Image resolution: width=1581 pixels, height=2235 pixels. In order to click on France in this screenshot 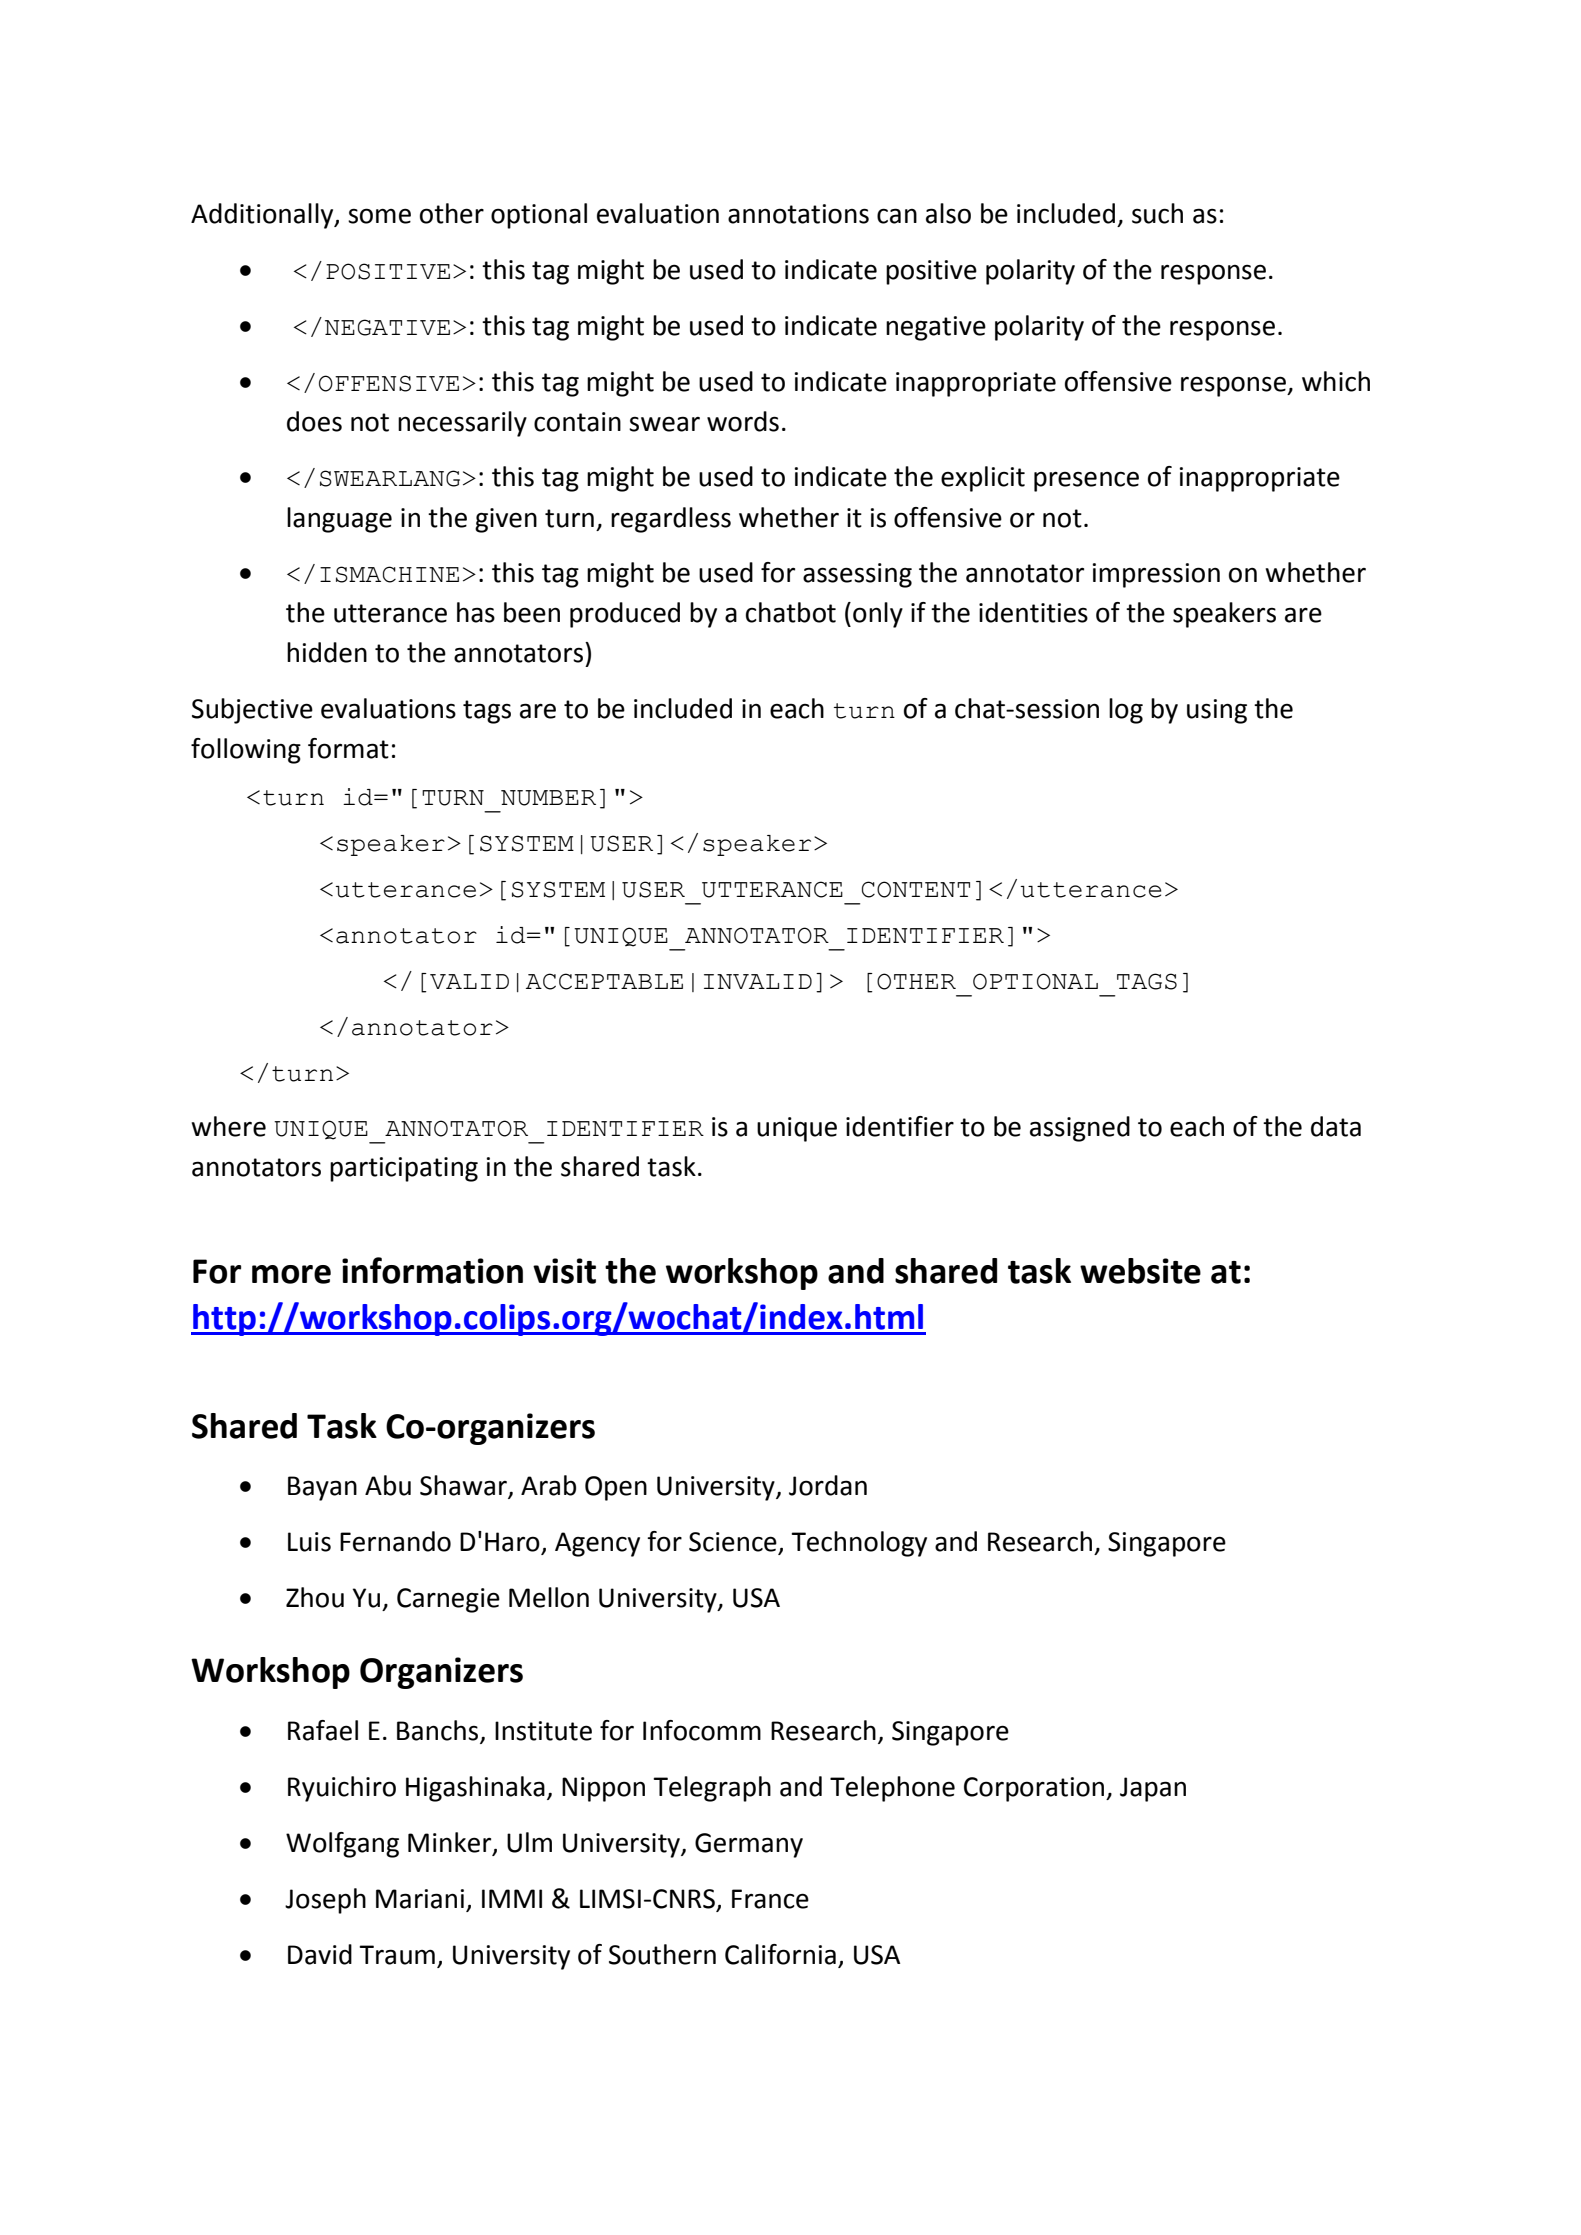, I will do `click(770, 1899)`.
